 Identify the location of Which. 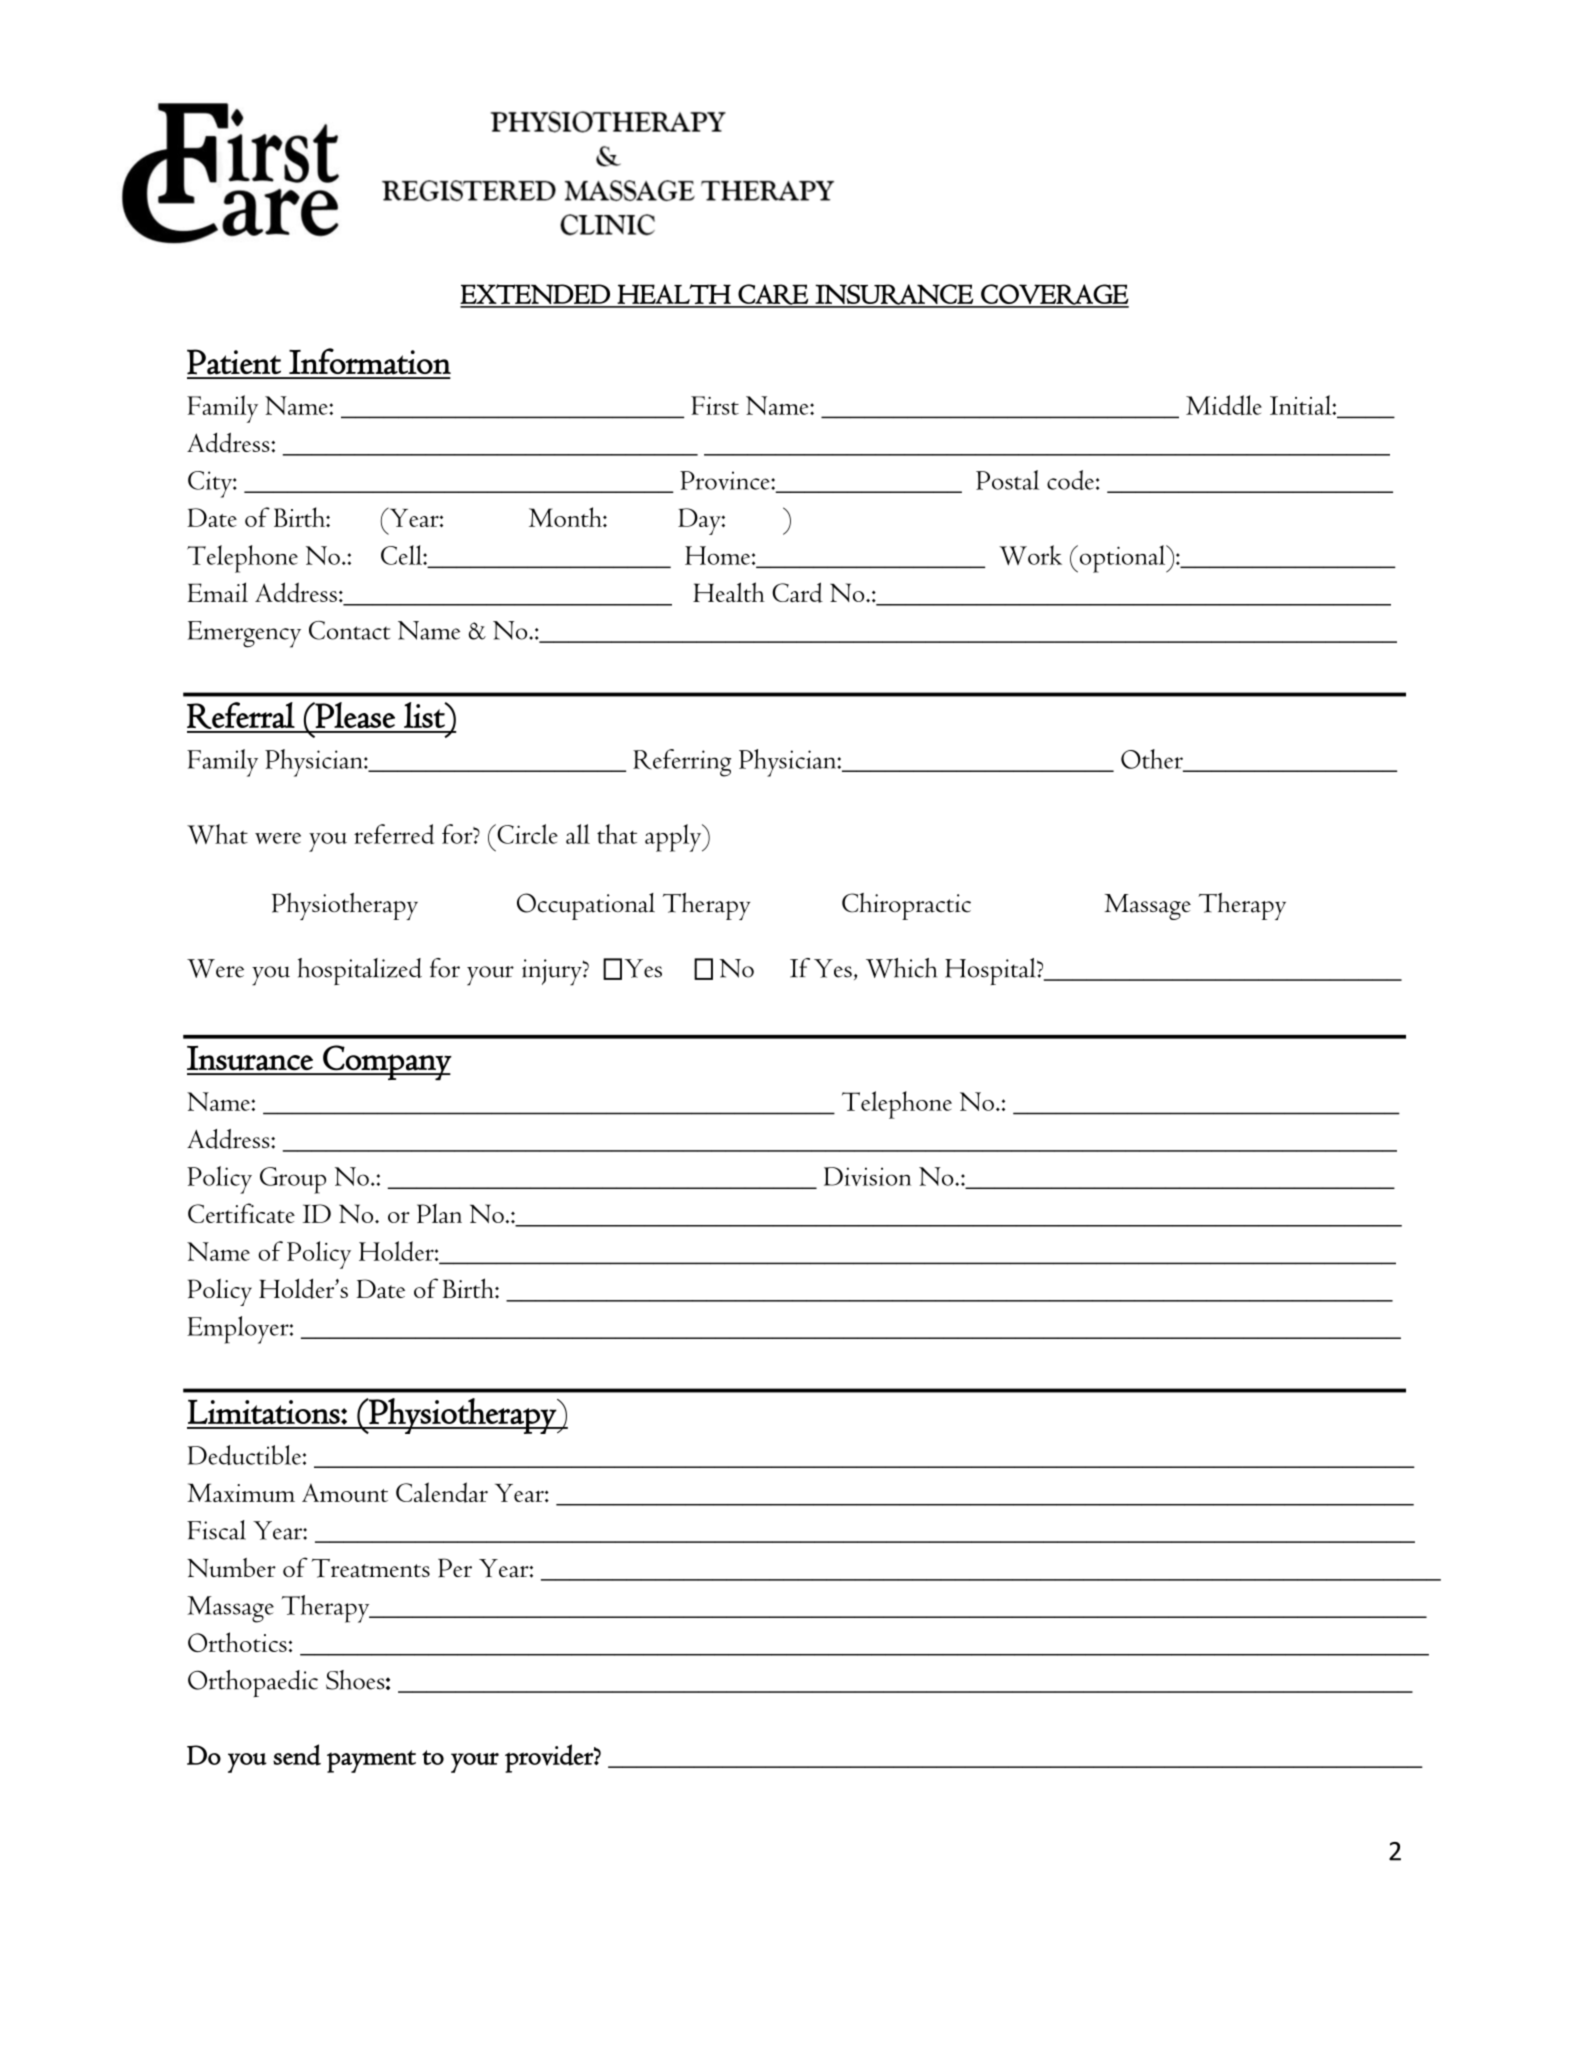
(901, 968).
